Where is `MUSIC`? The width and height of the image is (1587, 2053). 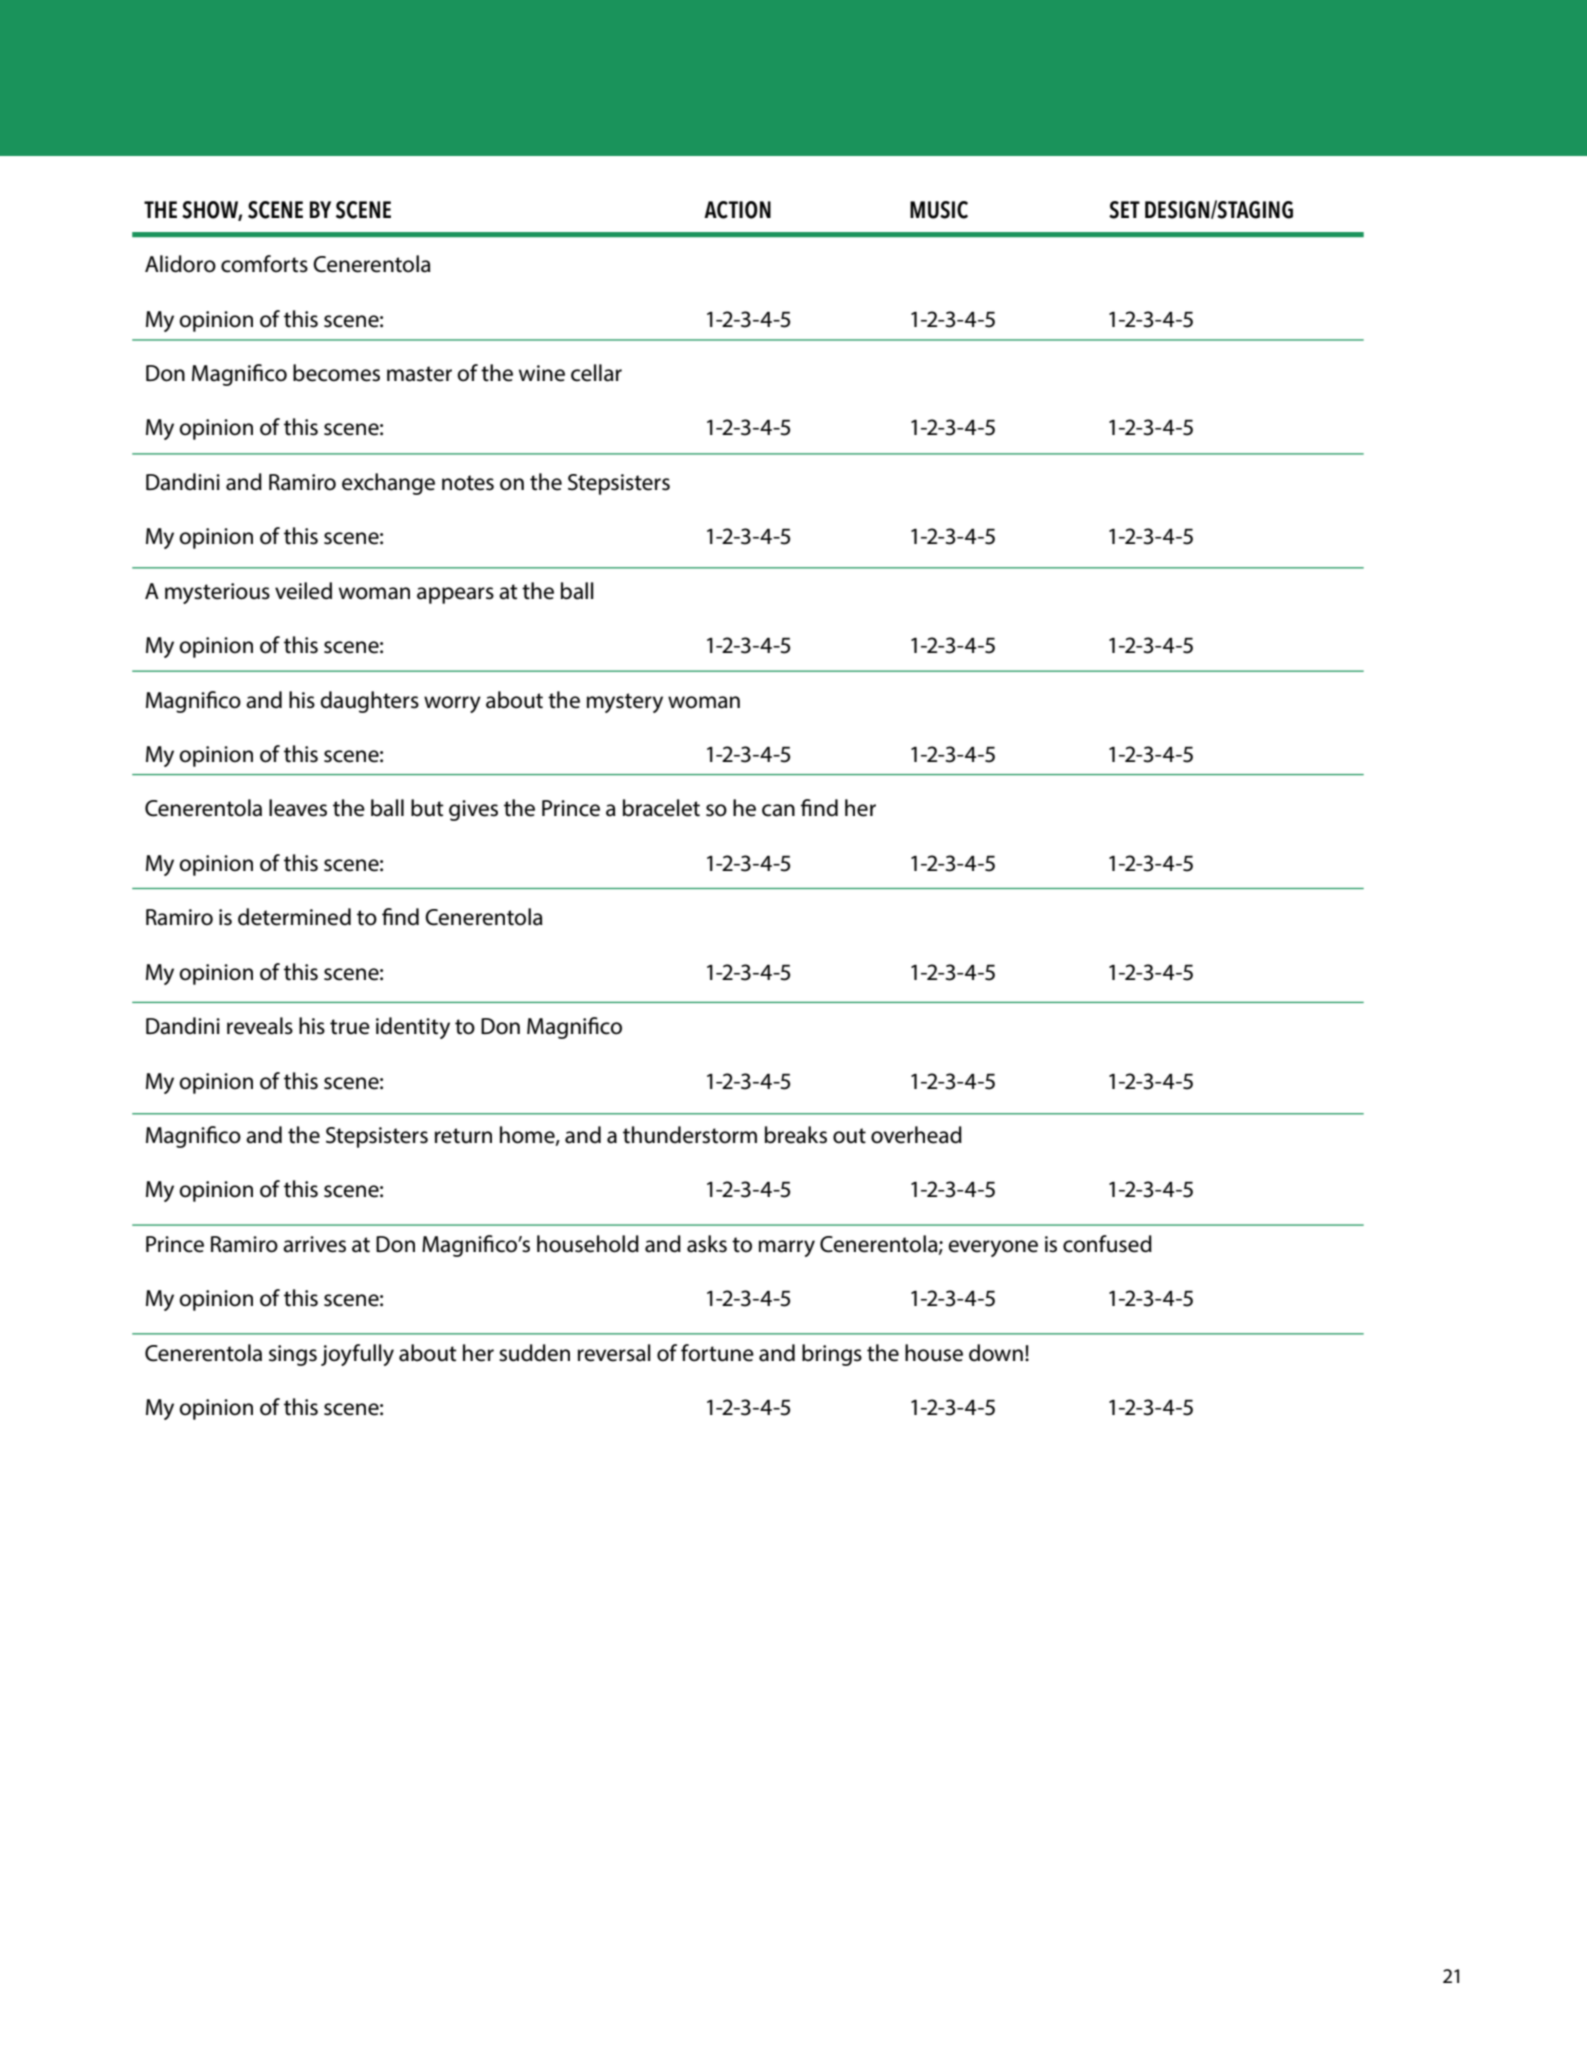 MUSIC is located at coordinates (939, 210).
